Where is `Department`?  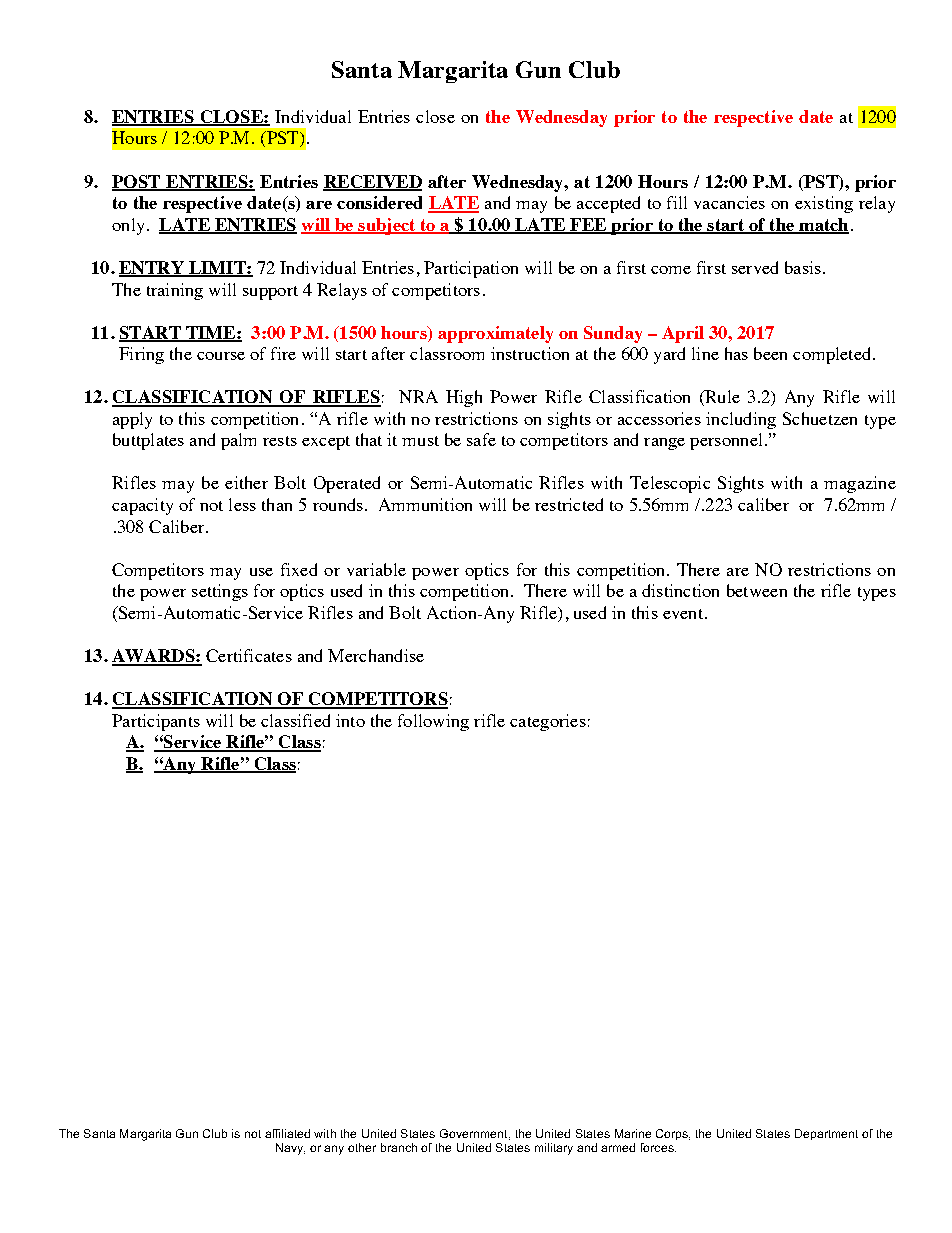 Department is located at coordinates (826, 1134).
